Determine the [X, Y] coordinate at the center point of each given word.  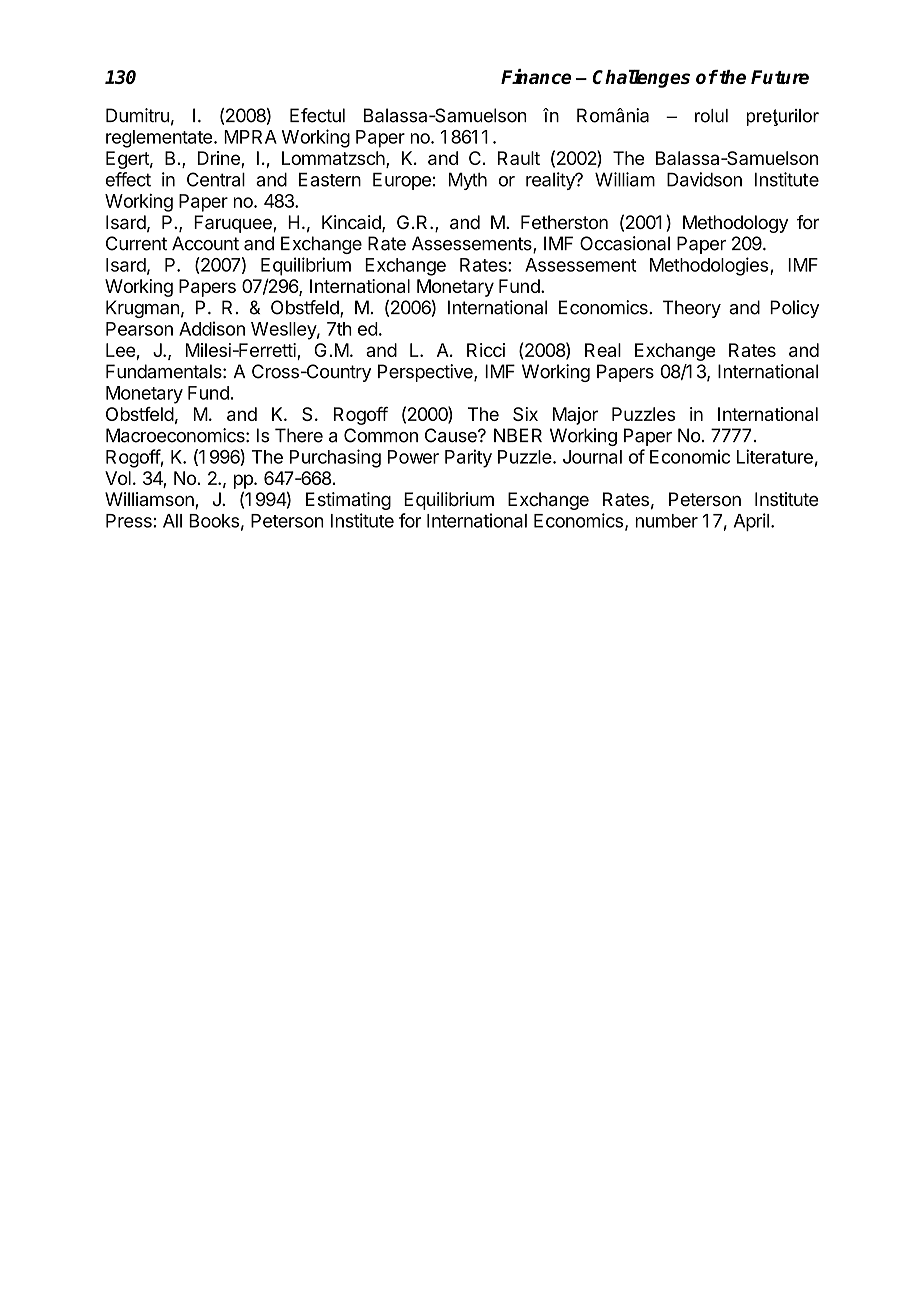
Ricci [486, 350]
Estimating [348, 501]
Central [216, 179]
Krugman [143, 309]
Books [214, 521]
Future [780, 77]
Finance [536, 76]
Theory [692, 309]
